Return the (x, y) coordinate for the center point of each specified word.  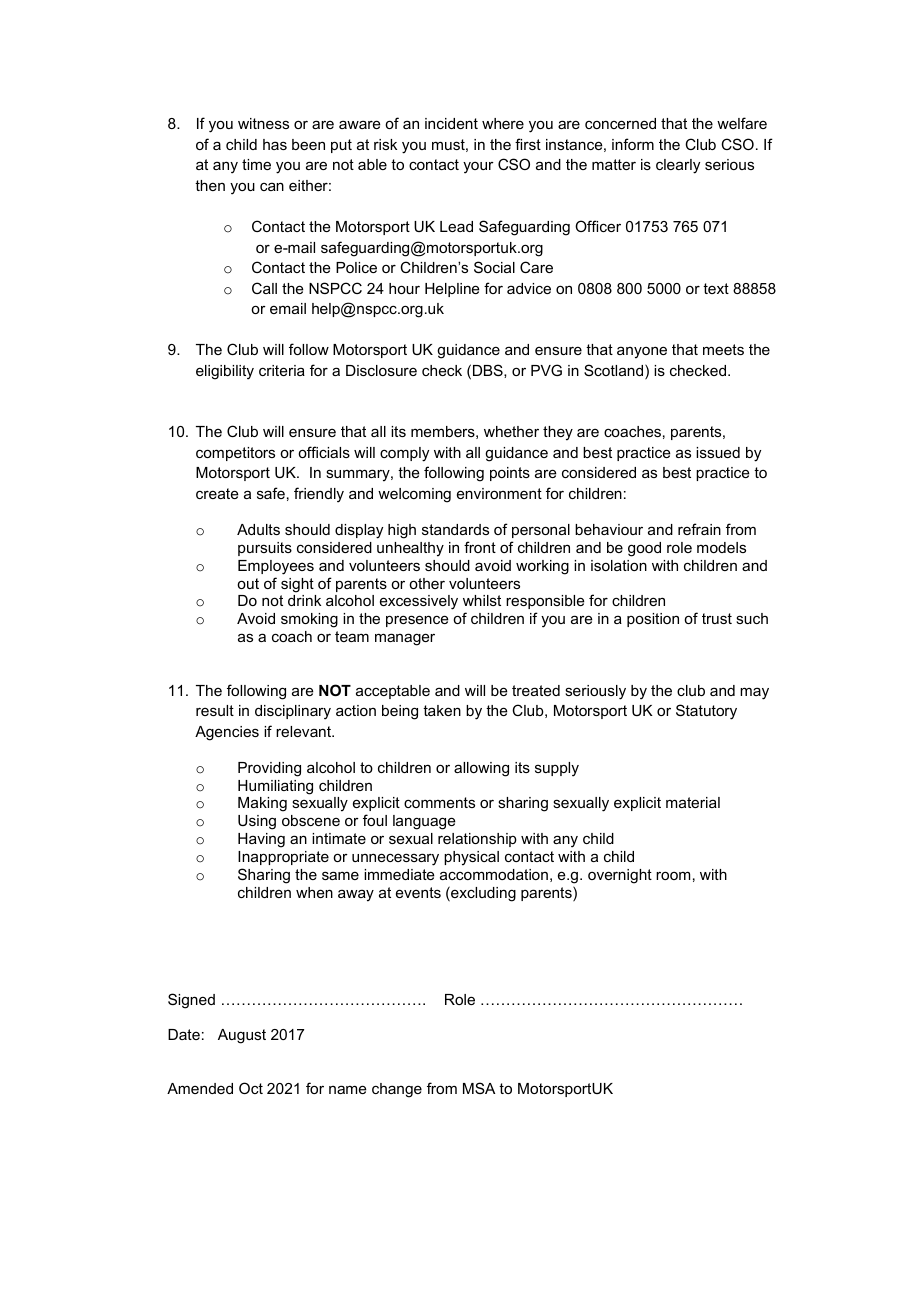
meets (723, 349)
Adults (258, 529)
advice (529, 288)
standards (455, 529)
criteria (282, 370)
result (215, 710)
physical (471, 858)
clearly (678, 166)
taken (442, 710)
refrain (699, 529)
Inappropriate (283, 858)
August (242, 1036)
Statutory (706, 712)
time (256, 164)
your (478, 168)
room (673, 875)
